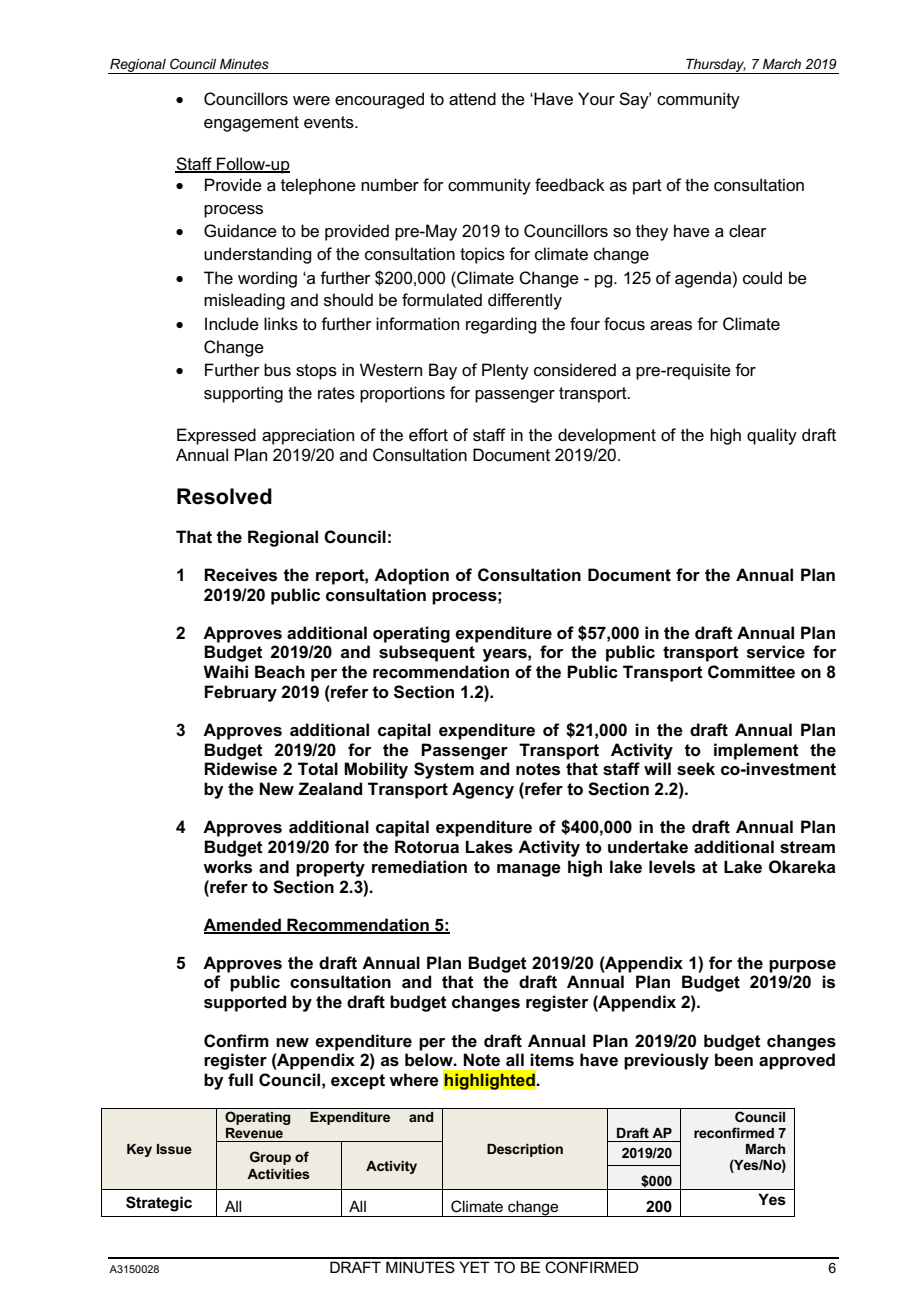 Image resolution: width=924 pixels, height=1308 pixels. What do you see at coordinates (715, 66) in the document?
I see `Thursday` at bounding box center [715, 66].
